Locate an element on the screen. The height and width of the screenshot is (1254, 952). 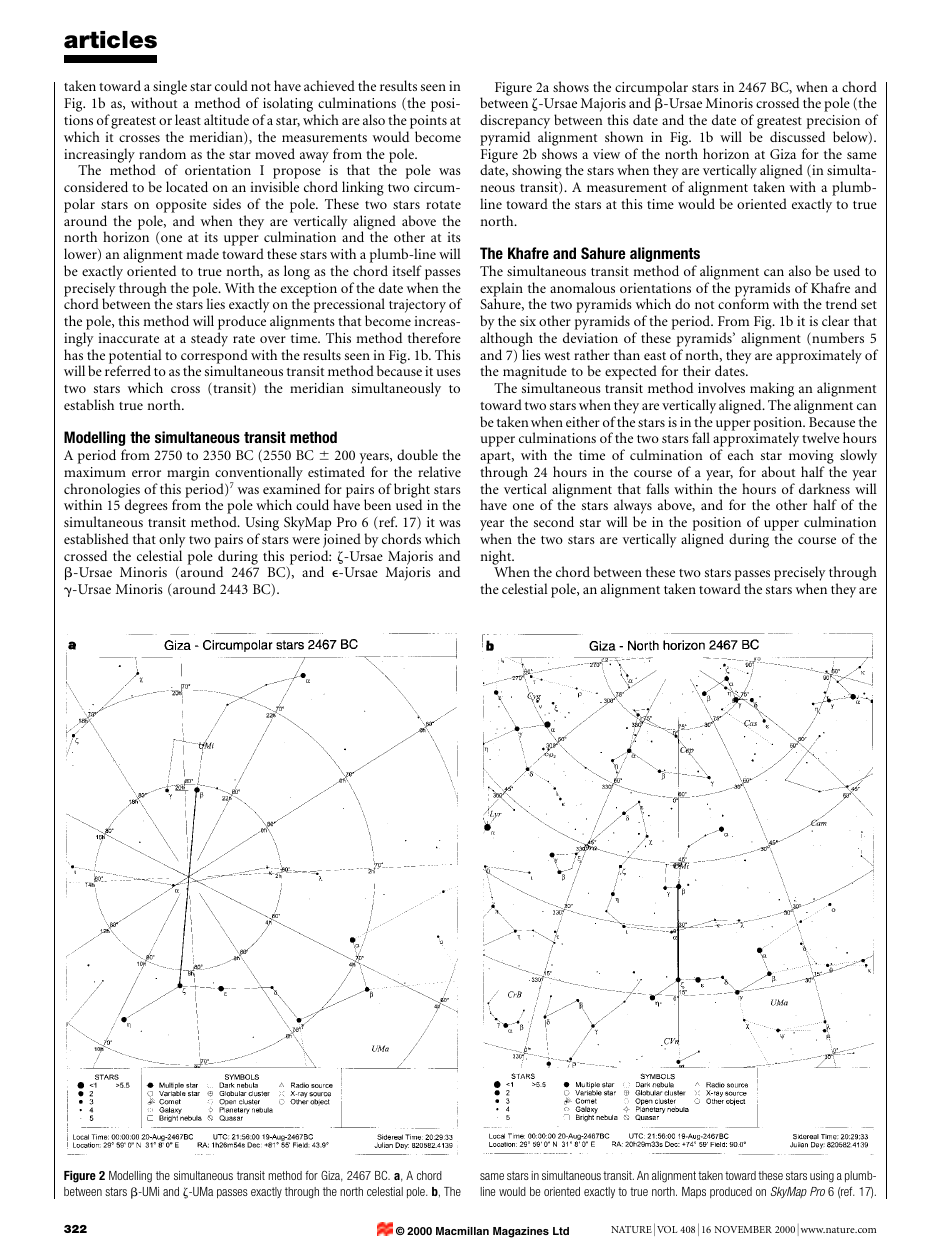
NOVEMBER is located at coordinates (743, 1229).
